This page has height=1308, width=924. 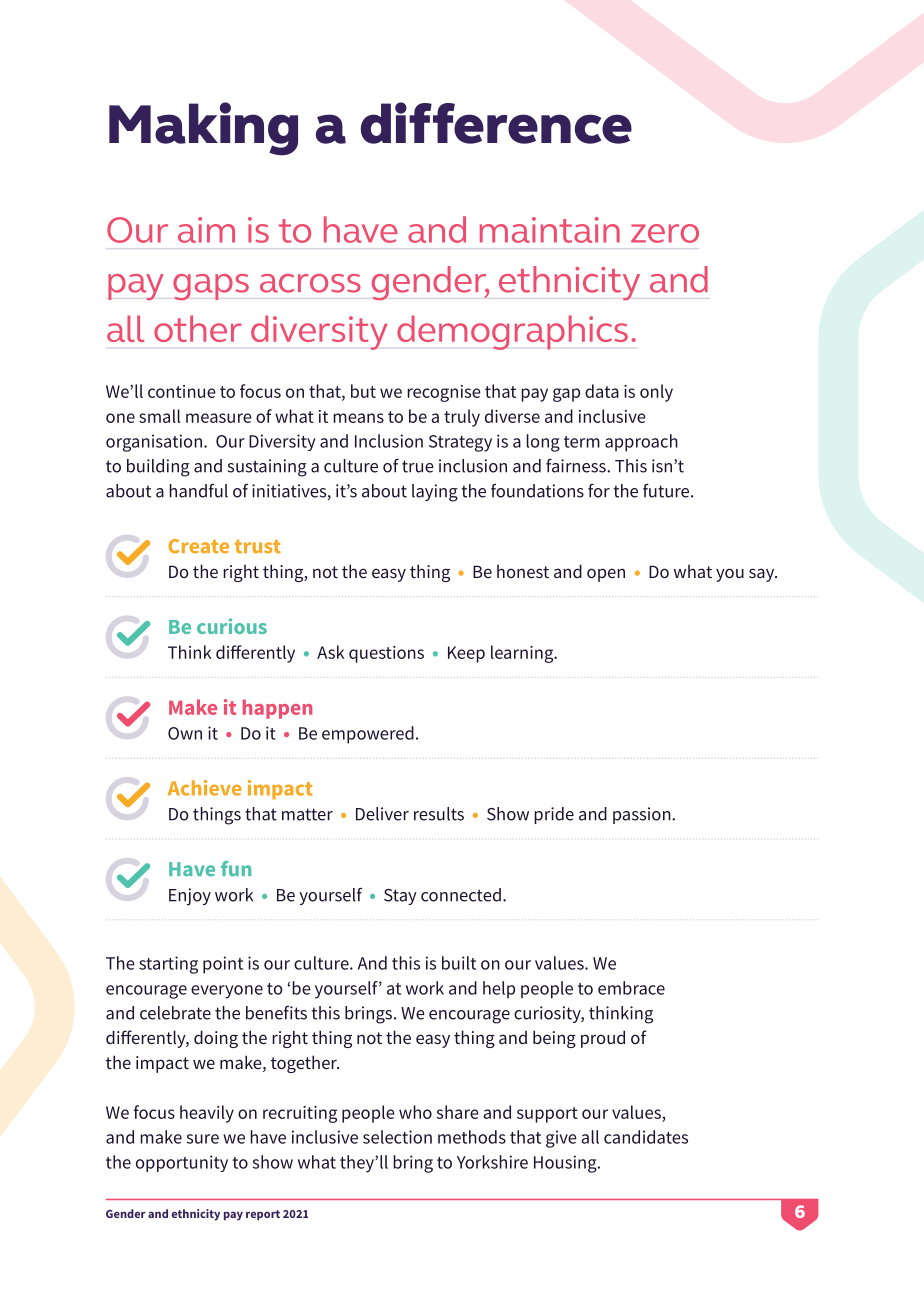 What do you see at coordinates (182, 1163) in the page?
I see `opportunity` at bounding box center [182, 1163].
